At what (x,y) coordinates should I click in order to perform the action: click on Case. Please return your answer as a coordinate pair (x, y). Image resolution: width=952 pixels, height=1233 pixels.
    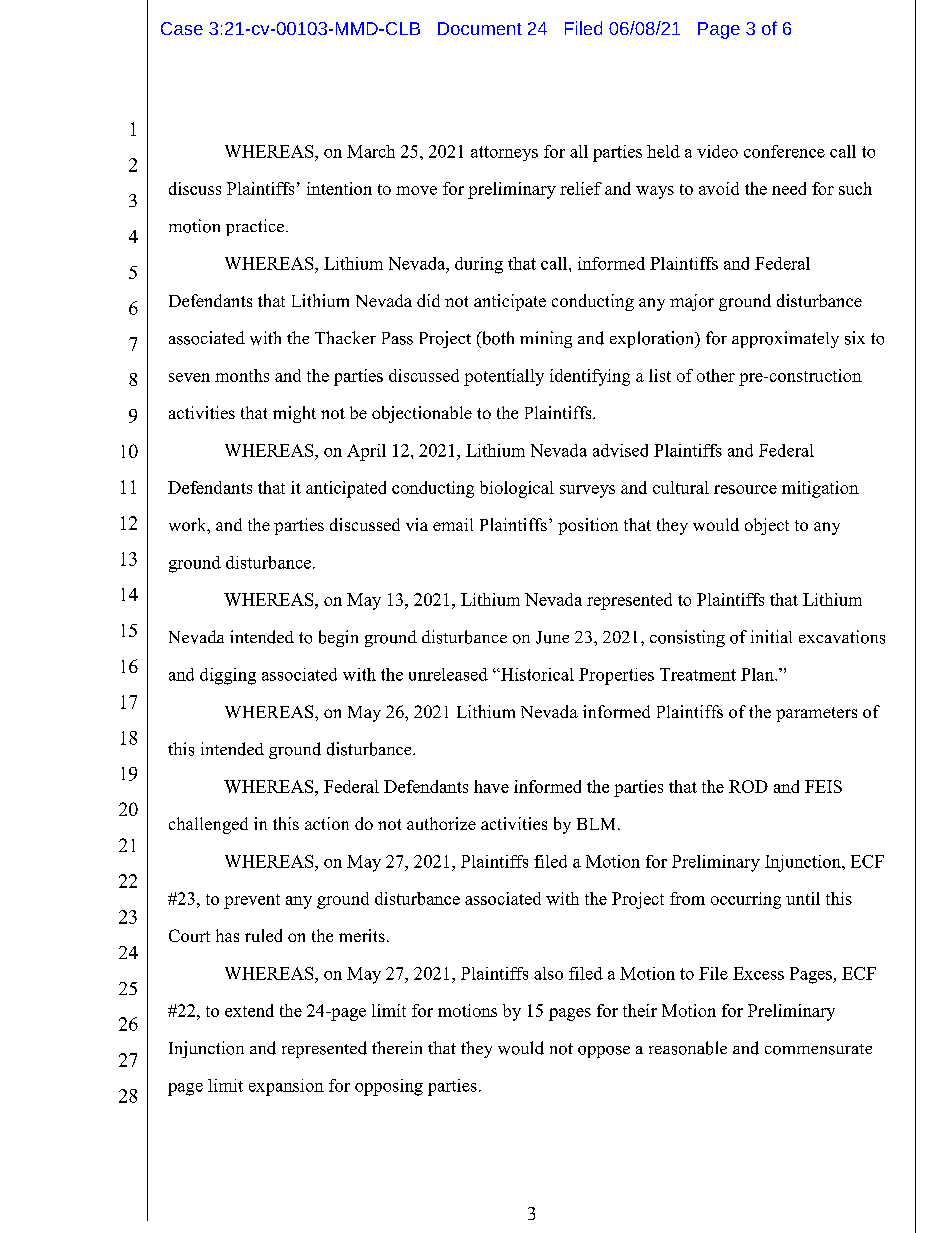
    Looking at the image, I should click on (182, 28).
